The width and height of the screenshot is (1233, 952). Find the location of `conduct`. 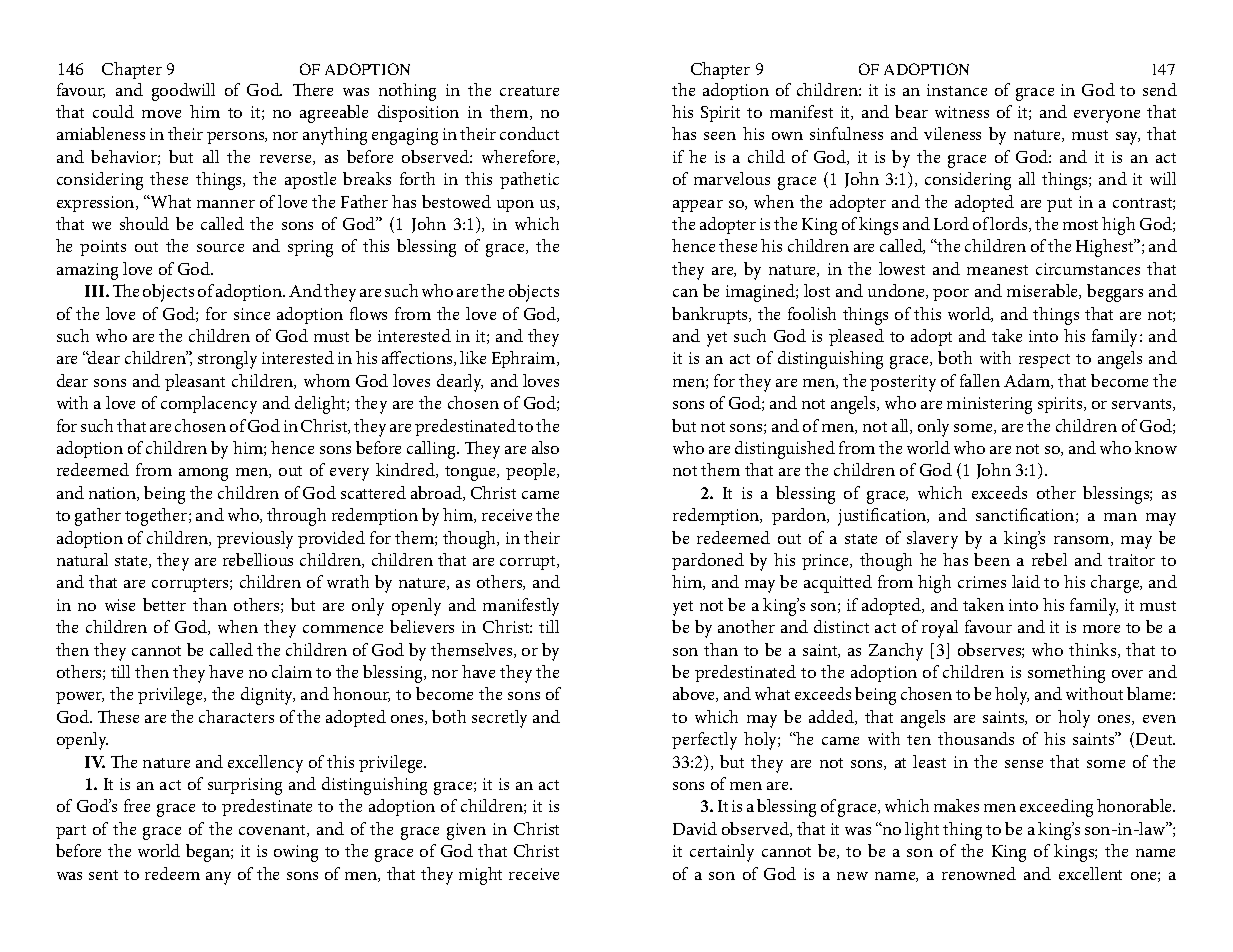

conduct is located at coordinates (529, 133).
